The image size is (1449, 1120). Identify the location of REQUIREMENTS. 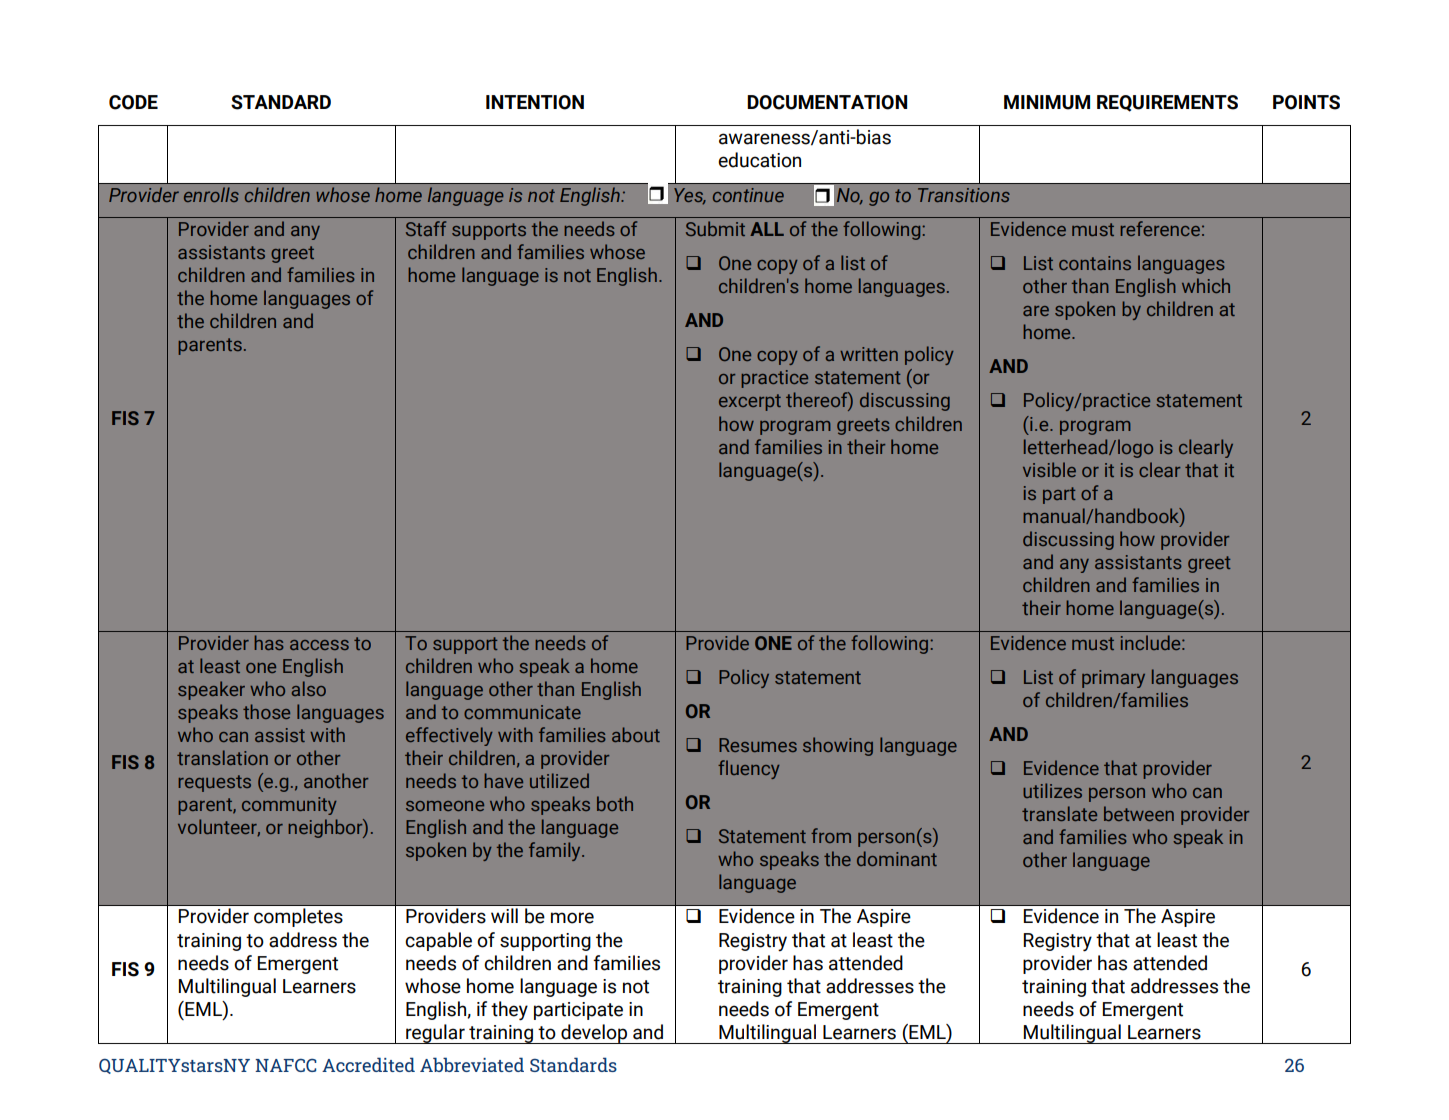
(1167, 103).
